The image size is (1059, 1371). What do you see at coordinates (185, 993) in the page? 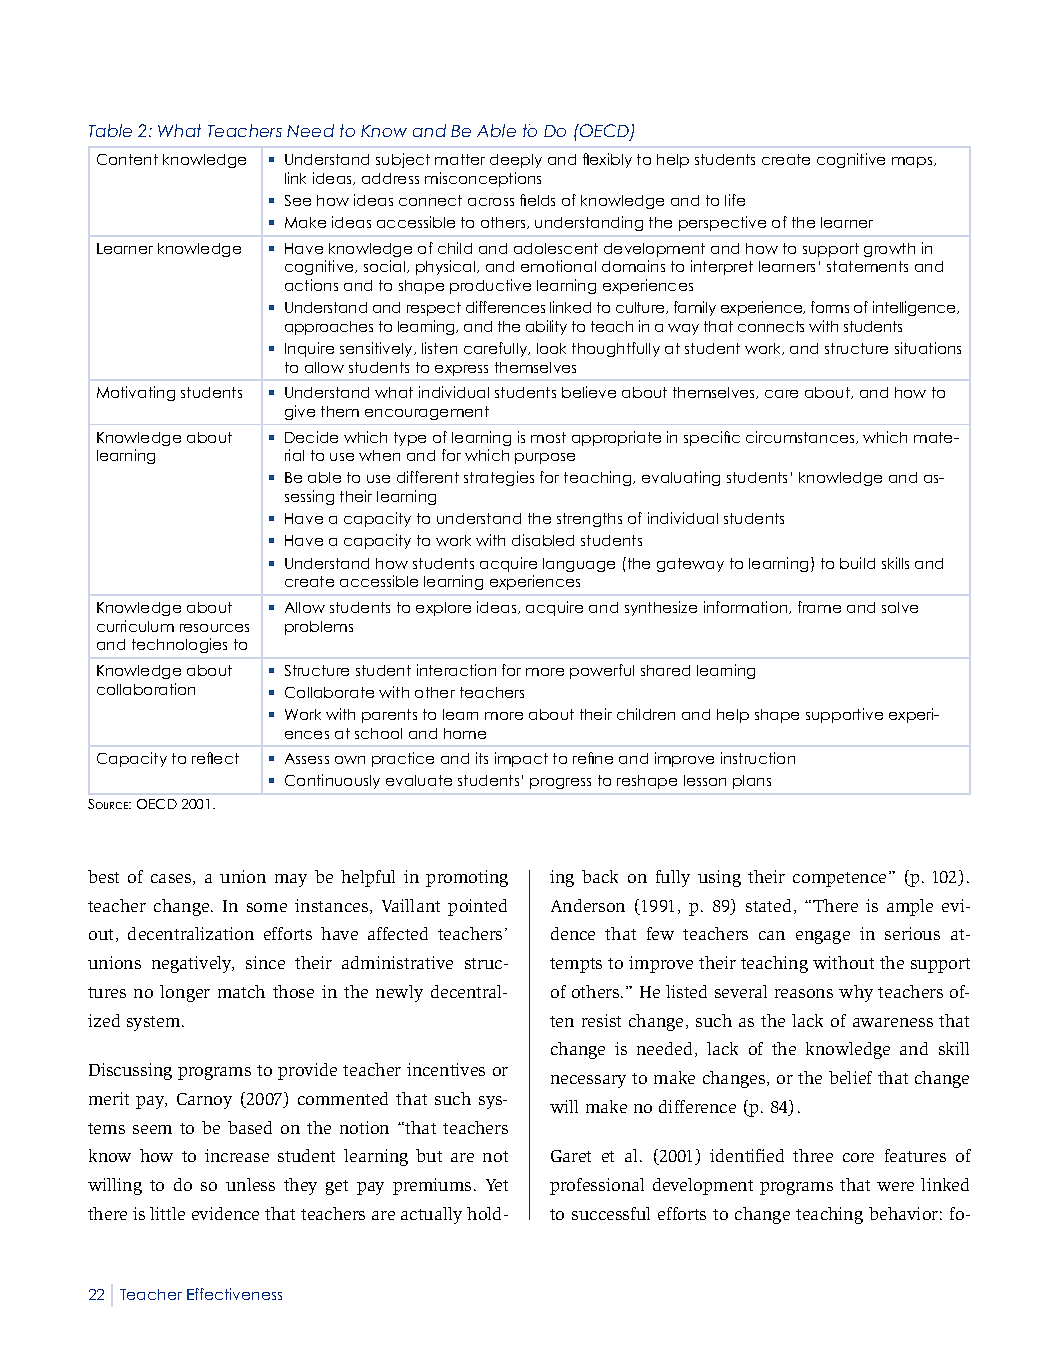
I see `longer` at bounding box center [185, 993].
